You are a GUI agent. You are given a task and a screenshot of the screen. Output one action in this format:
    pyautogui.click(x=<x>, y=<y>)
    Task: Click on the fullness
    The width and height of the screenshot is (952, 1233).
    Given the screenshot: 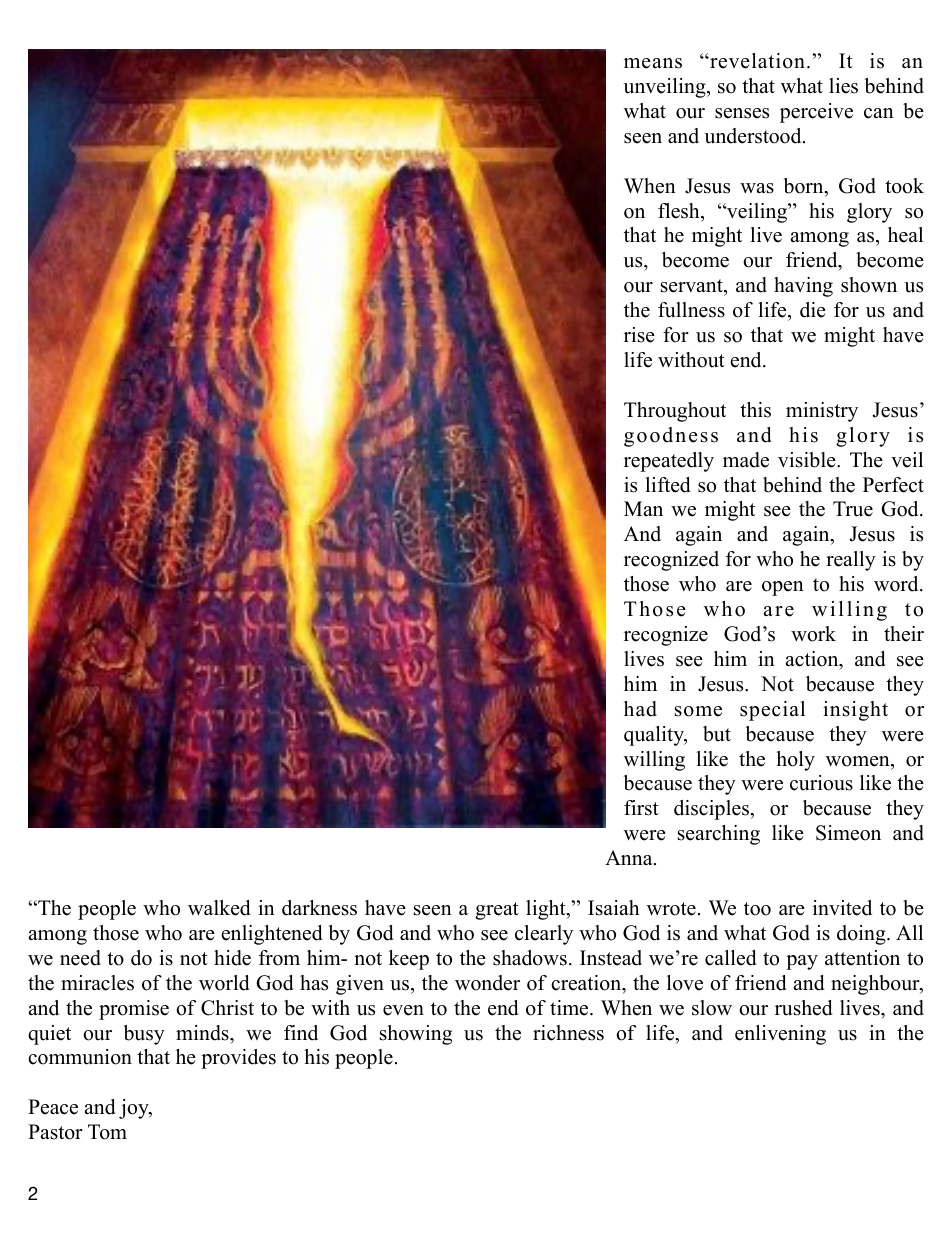 What is the action you would take?
    pyautogui.click(x=691, y=310)
